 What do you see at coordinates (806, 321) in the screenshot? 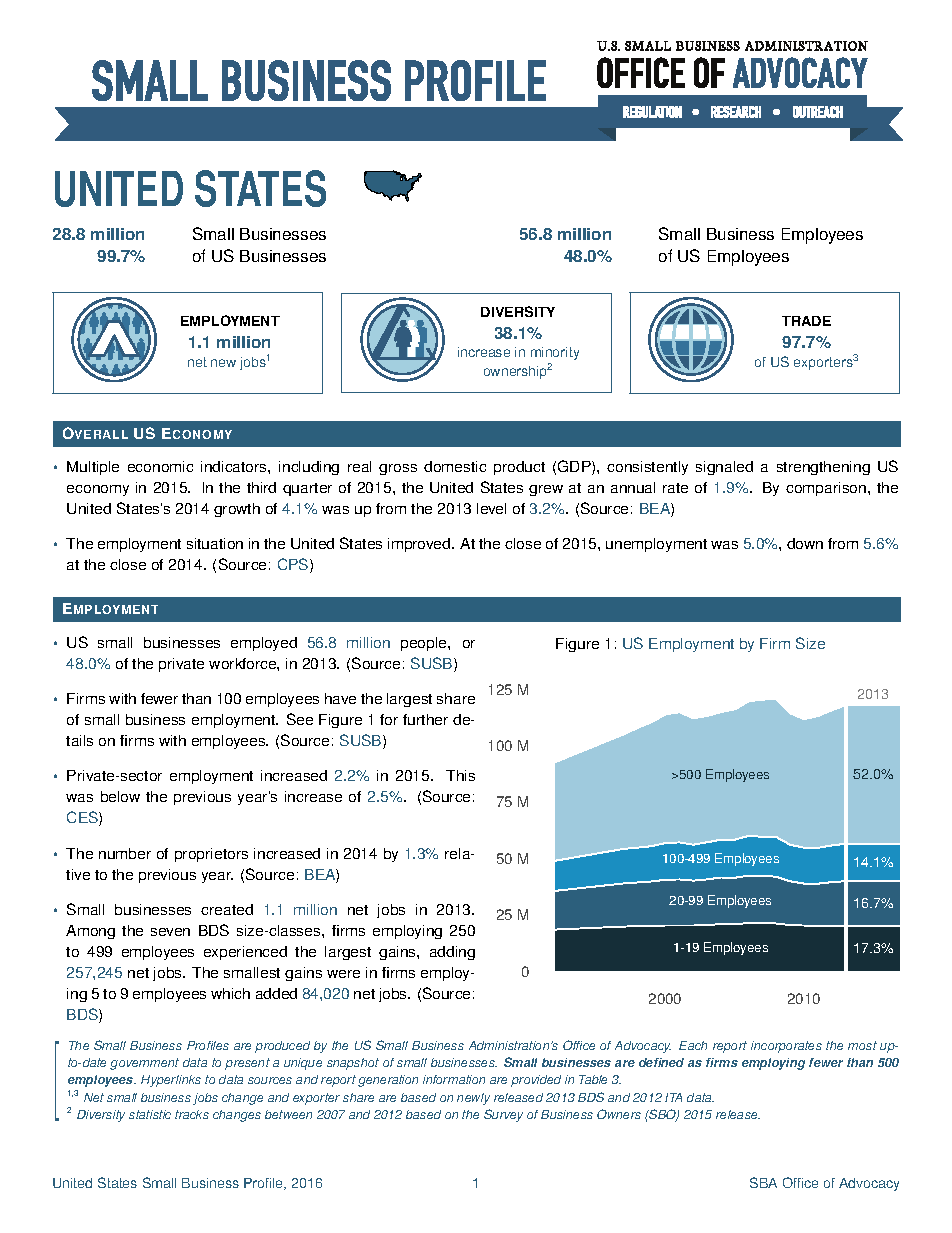
I see `TRADE` at bounding box center [806, 321].
